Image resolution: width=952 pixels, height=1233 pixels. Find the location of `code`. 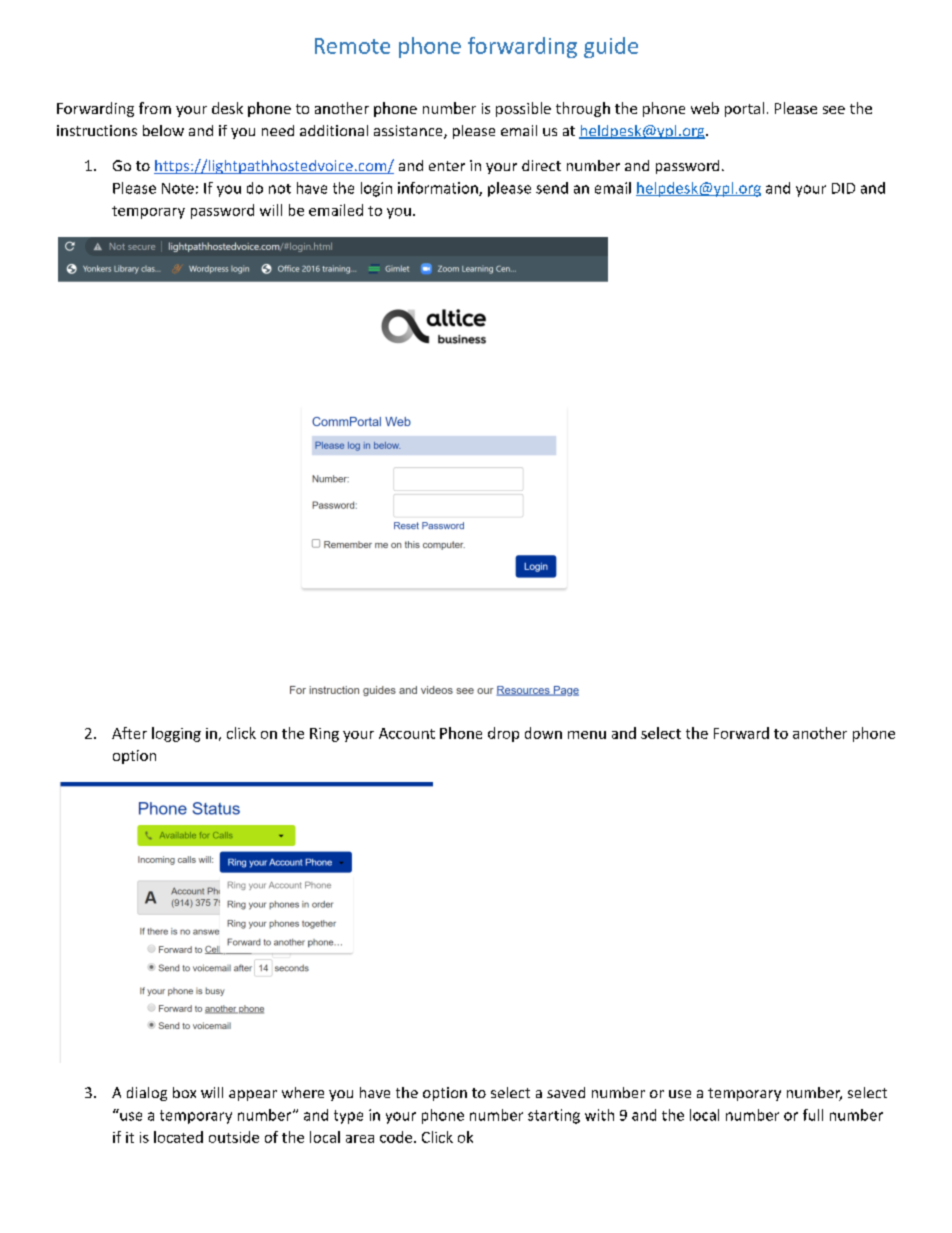

code is located at coordinates (397, 1137).
